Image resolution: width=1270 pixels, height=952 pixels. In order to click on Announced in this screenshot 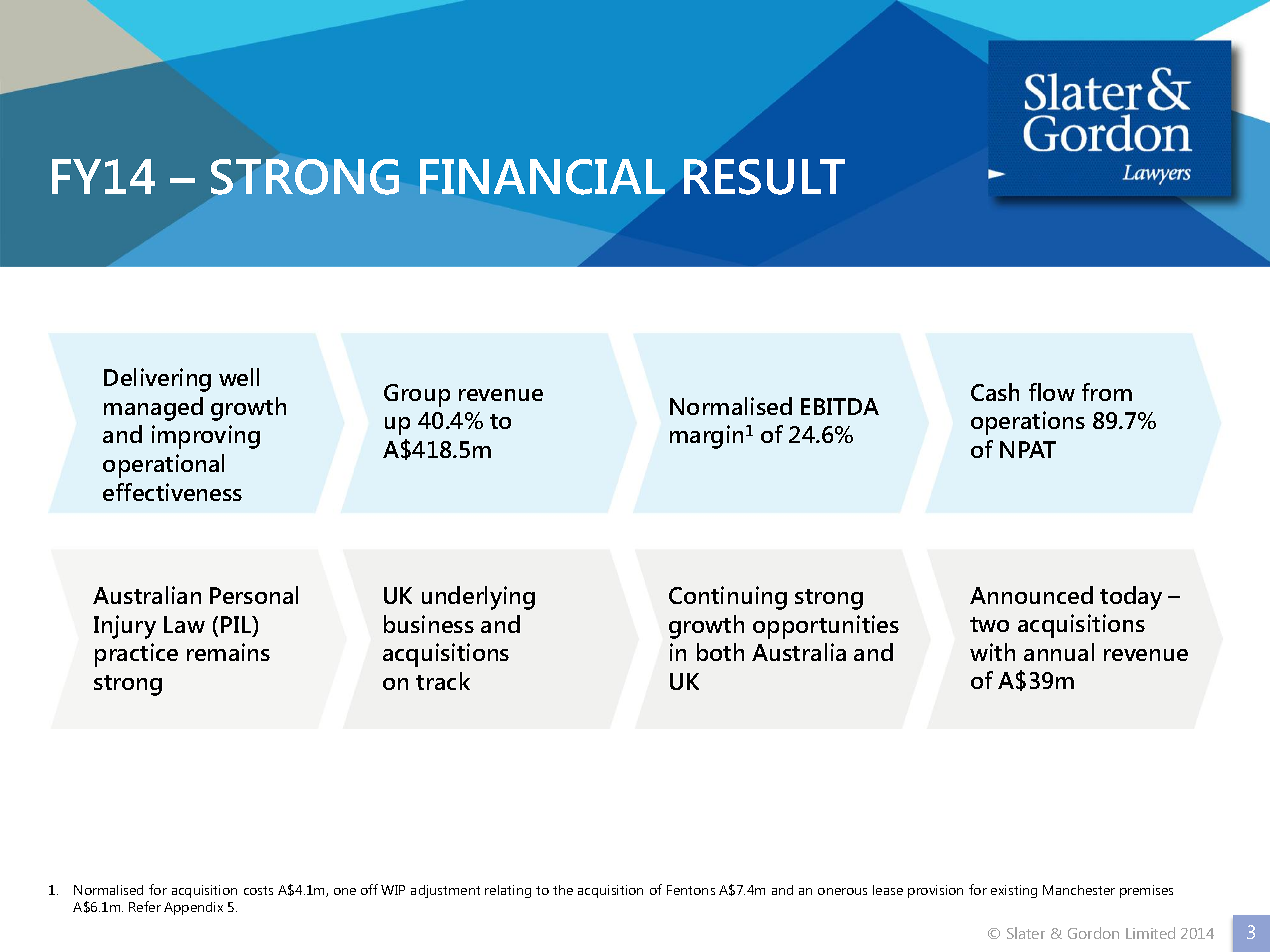, I will do `click(1031, 595)`.
